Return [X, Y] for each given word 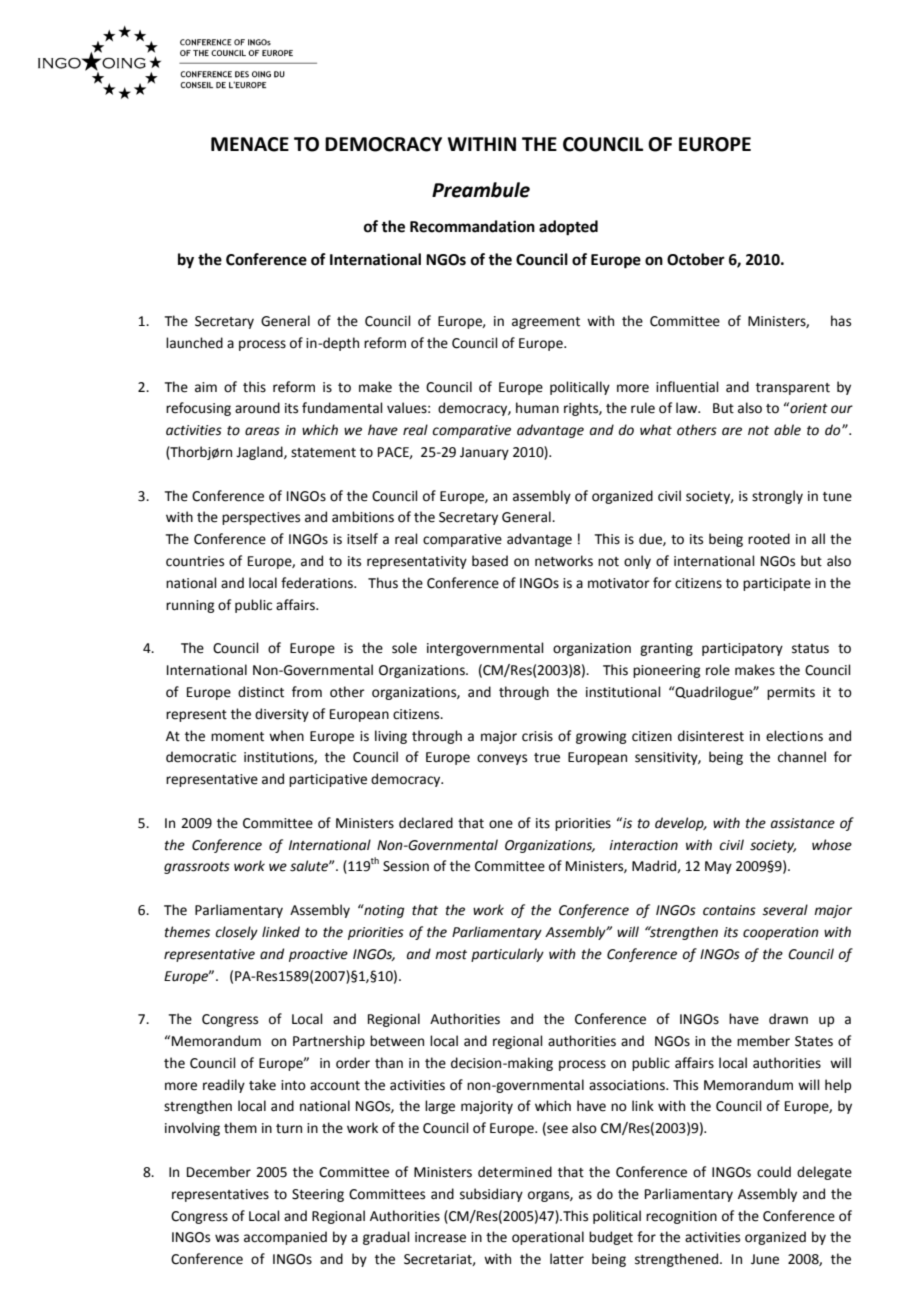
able [787, 430]
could [774, 1172]
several [785, 910]
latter [567, 1259]
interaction [643, 845]
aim [206, 387]
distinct [261, 692]
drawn [788, 1019]
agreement [546, 323]
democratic [201, 757]
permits [791, 693]
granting [666, 649]
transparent [793, 389]
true [547, 758]
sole [404, 648]
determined [515, 1172]
